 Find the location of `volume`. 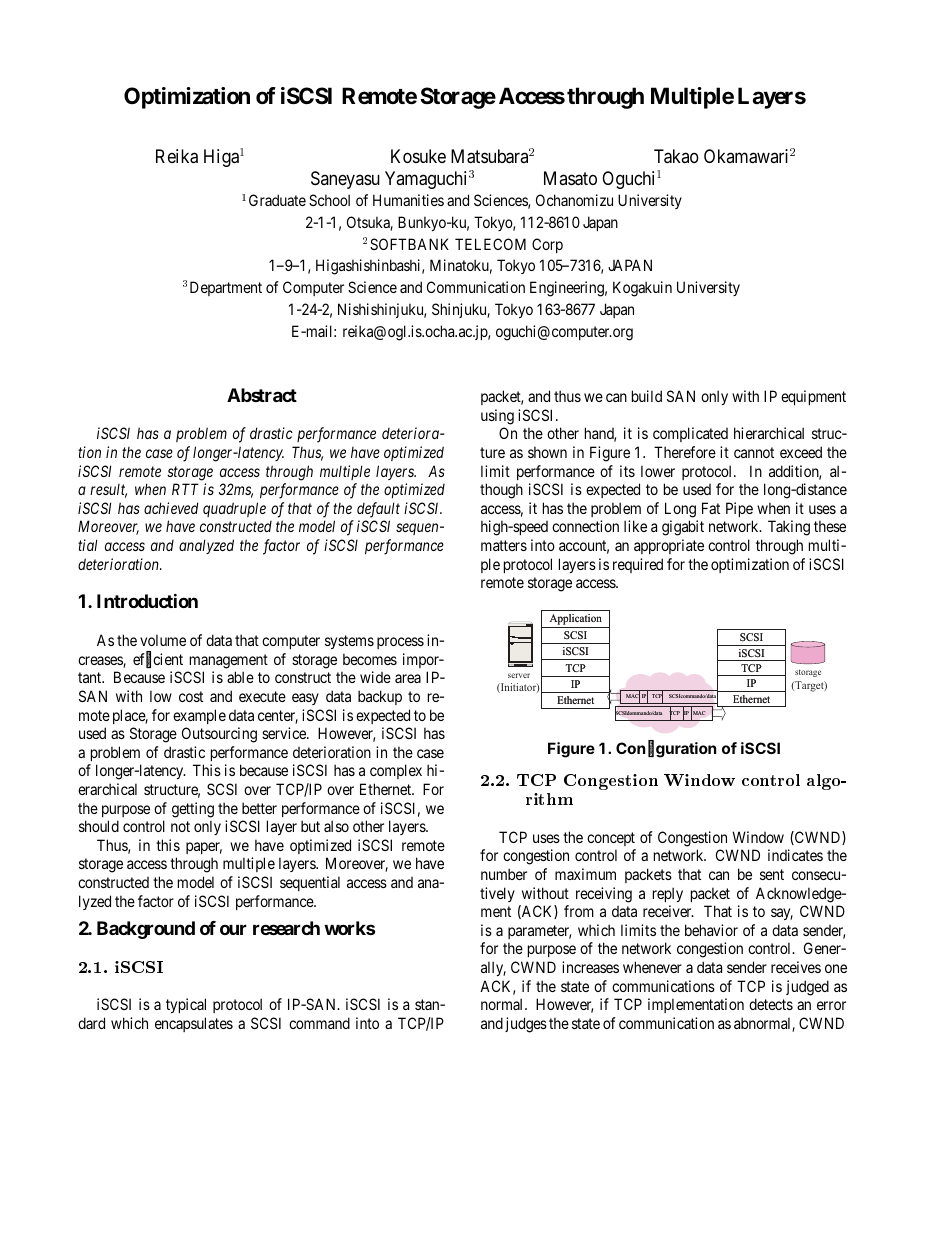

volume is located at coordinates (163, 640).
